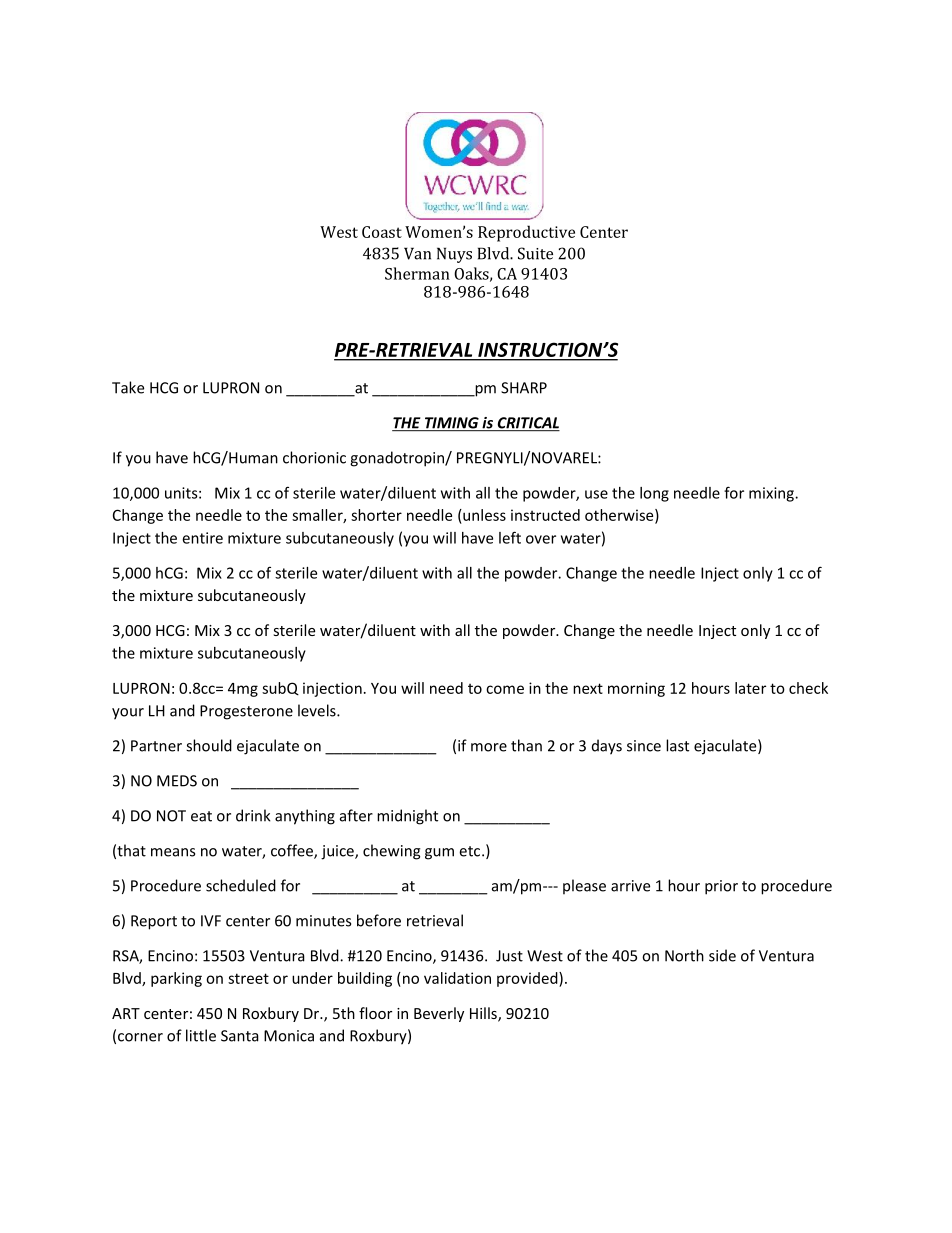  Describe the element at coordinates (246, 712) in the screenshot. I see `Progesterone` at that location.
